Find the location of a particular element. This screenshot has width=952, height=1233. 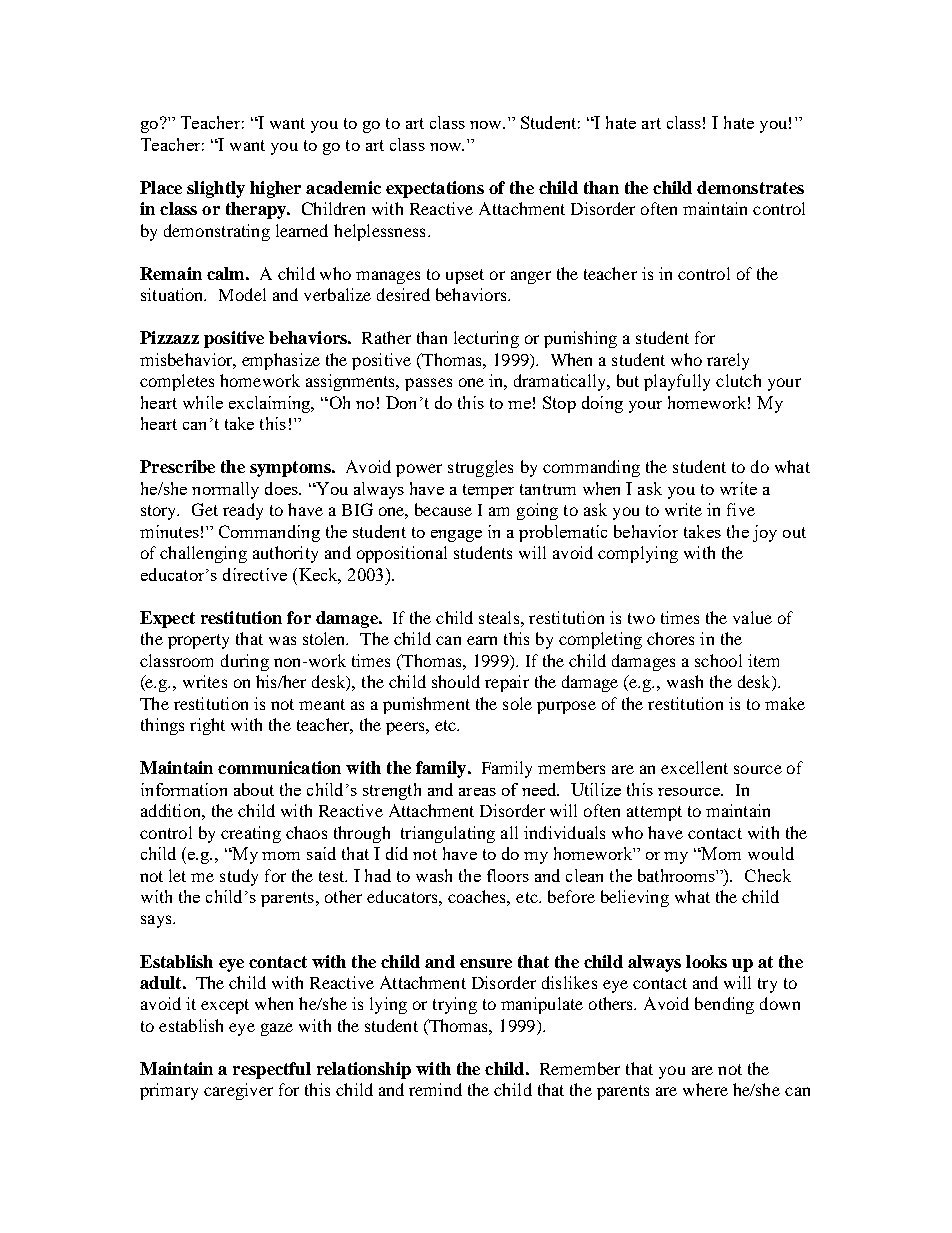

upset is located at coordinates (465, 276).
